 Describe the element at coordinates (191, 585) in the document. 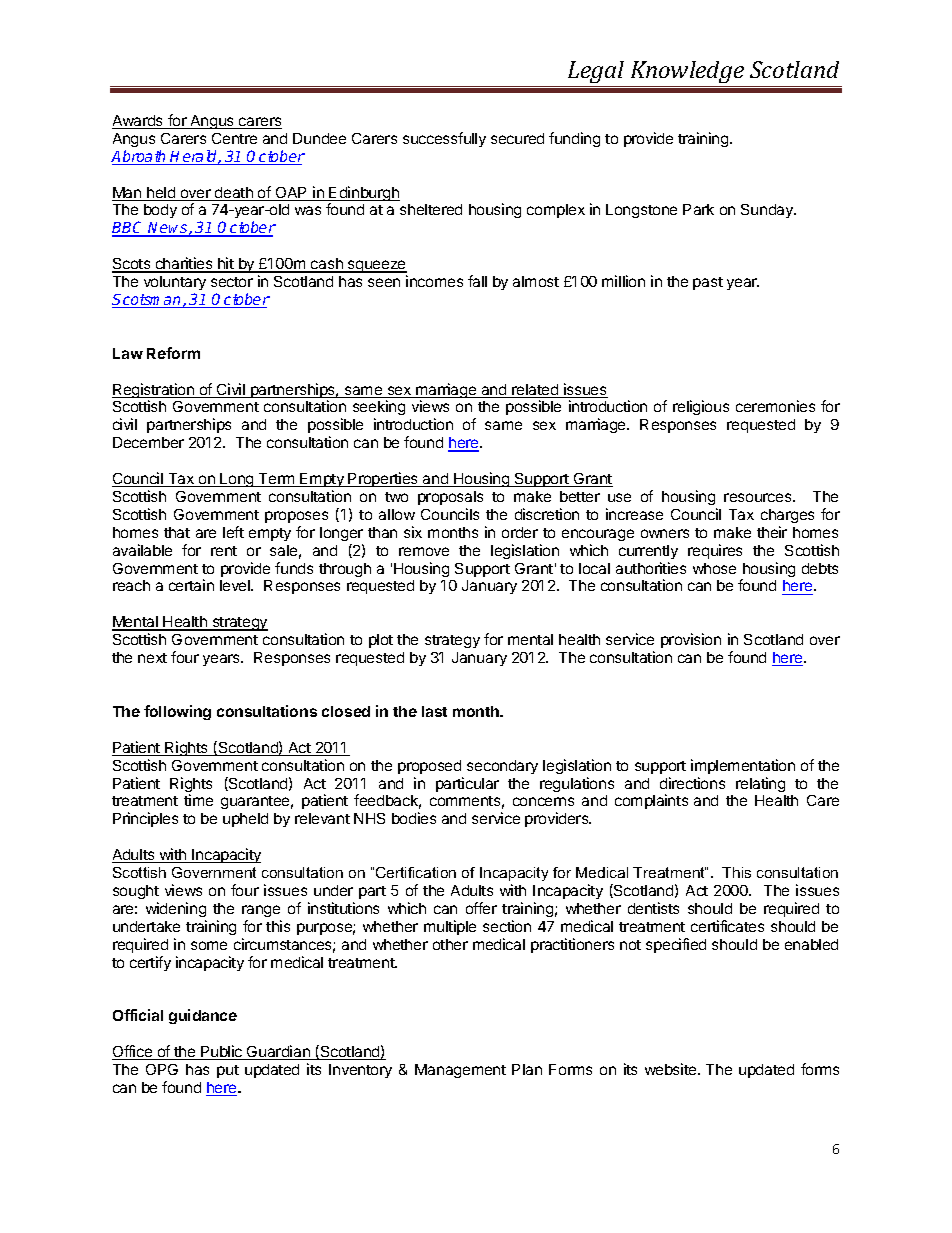

I see `certain` at that location.
